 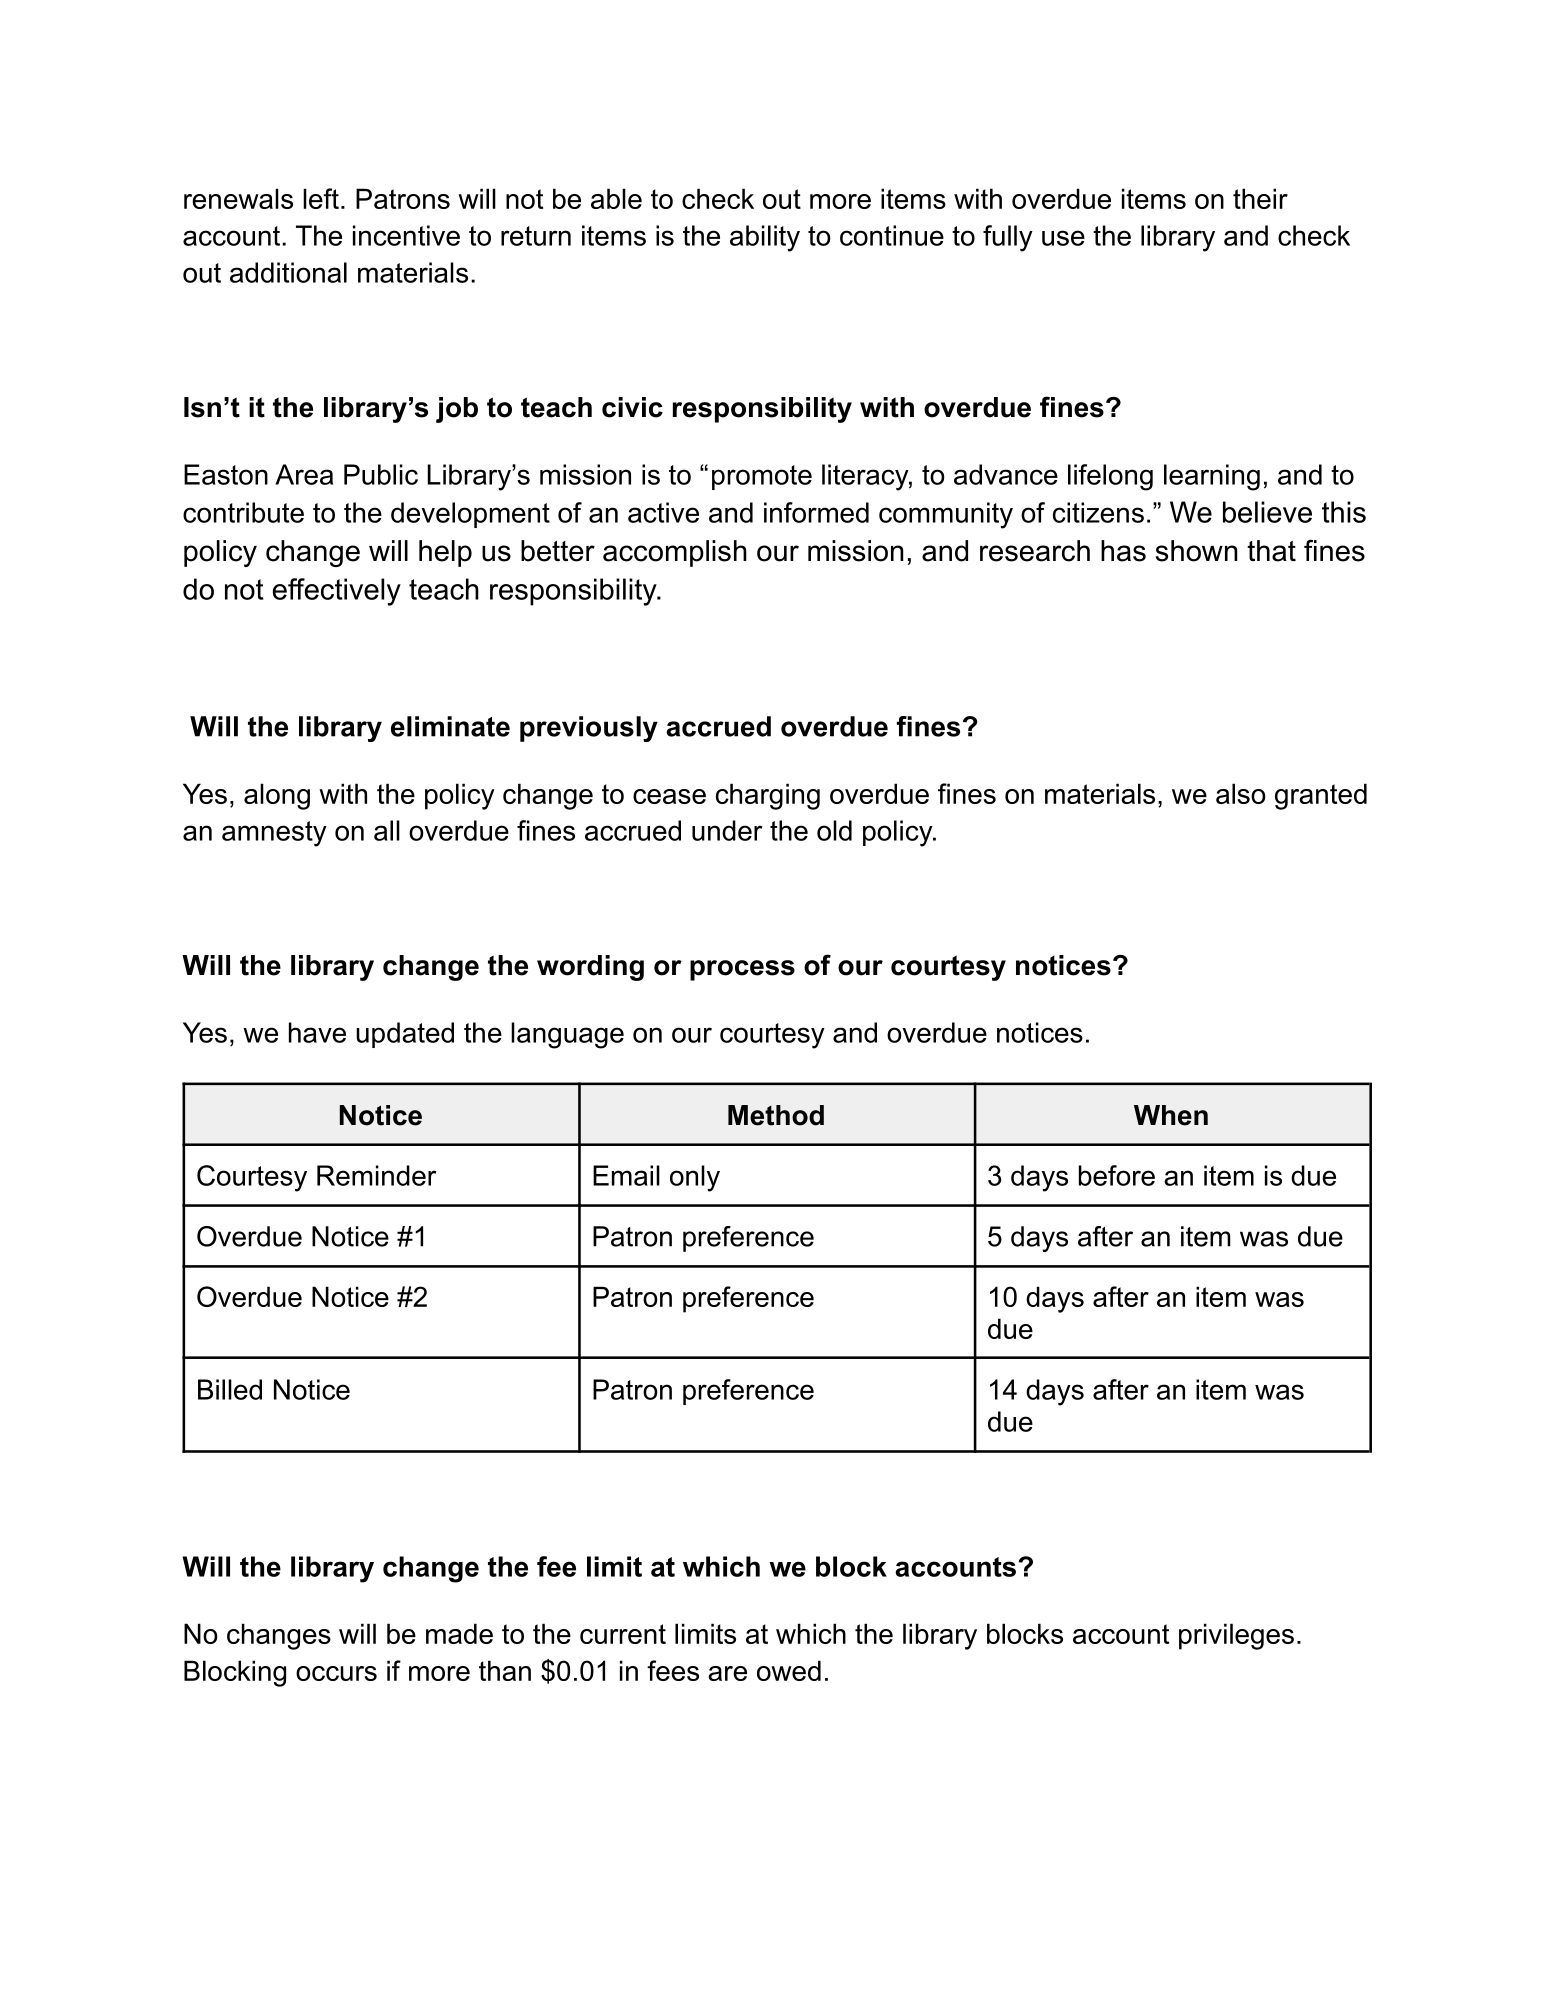 What do you see at coordinates (1241, 793) in the screenshot?
I see `also` at bounding box center [1241, 793].
